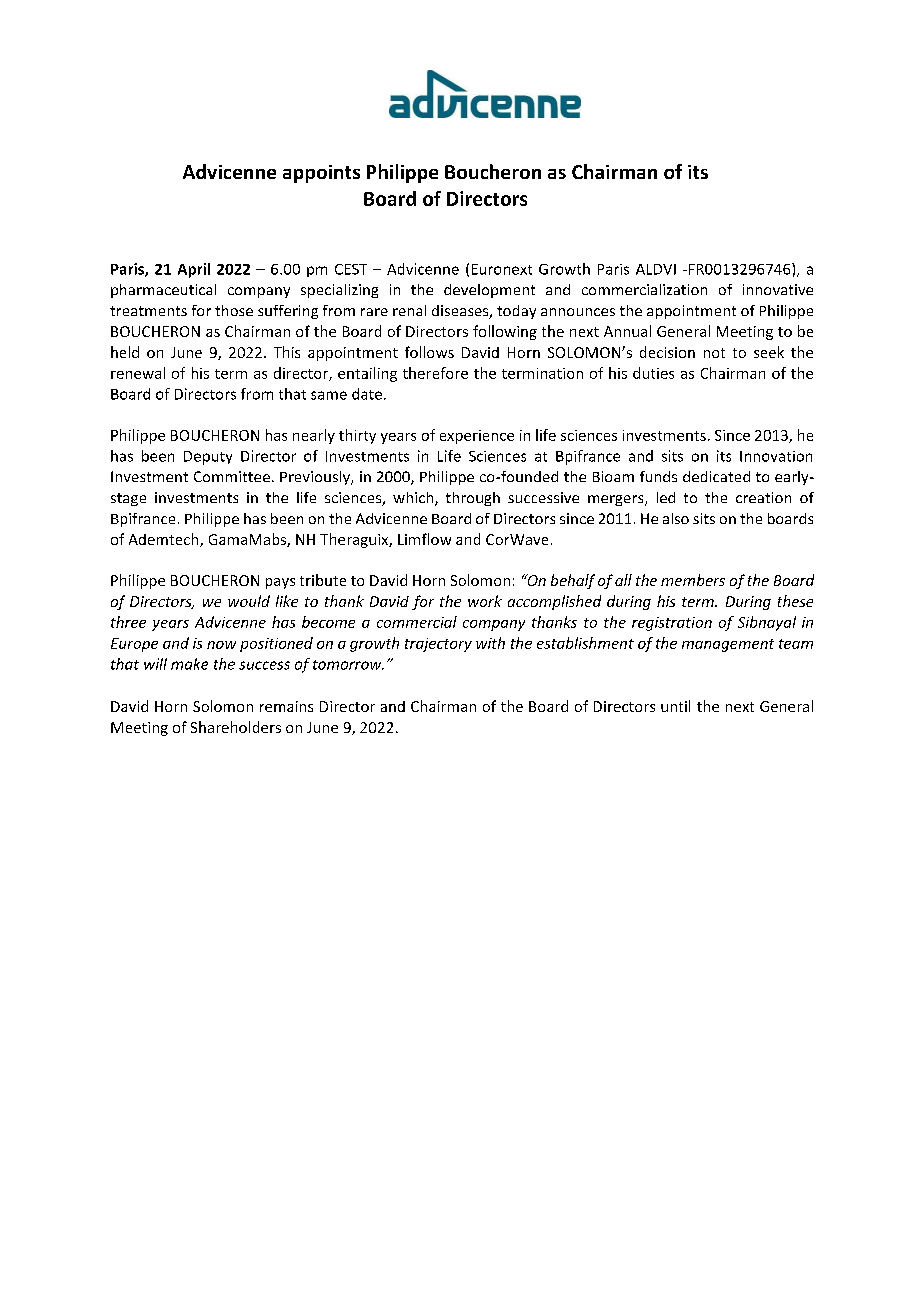  What do you see at coordinates (236, 727) in the page?
I see `Shareholders` at bounding box center [236, 727].
